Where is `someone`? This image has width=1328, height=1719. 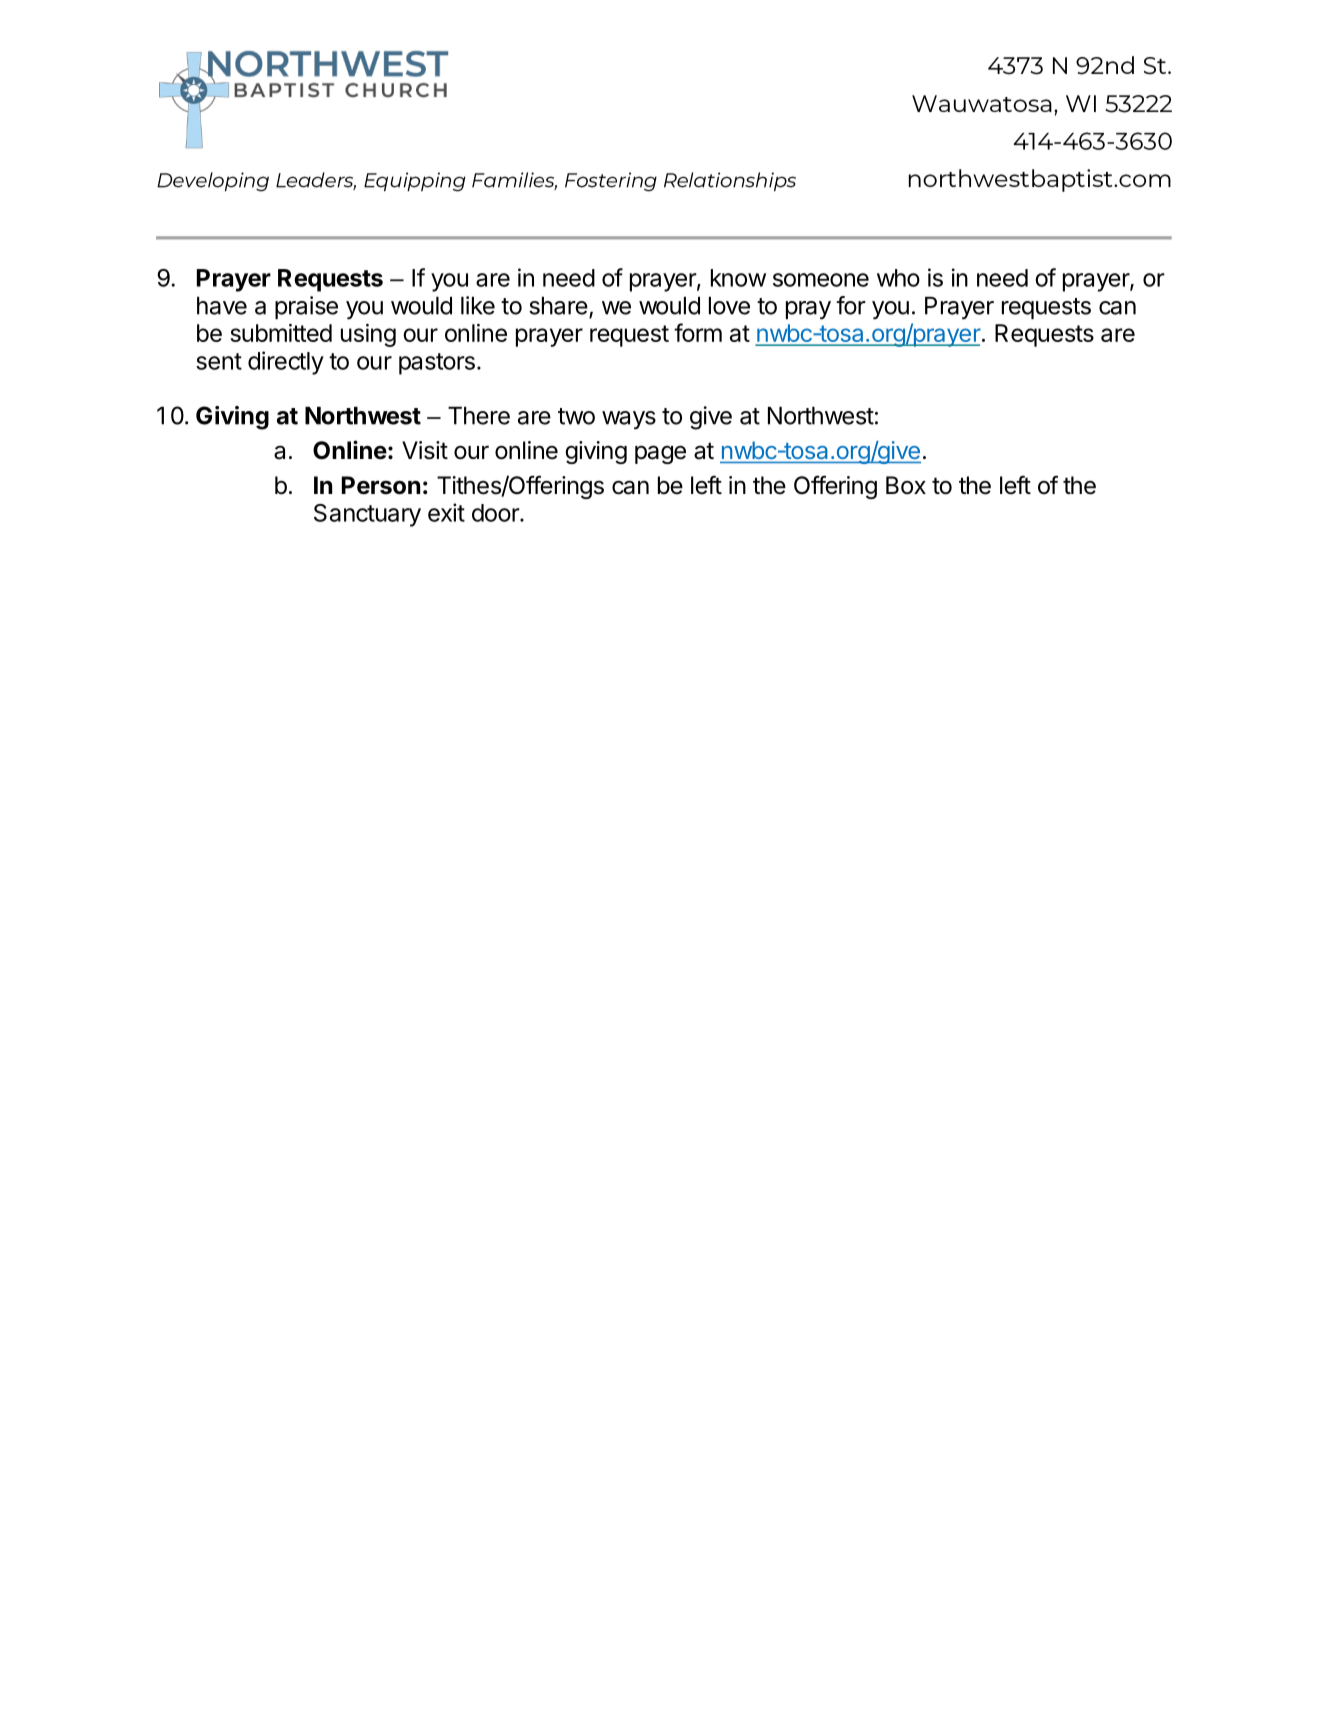 someone is located at coordinates (821, 280).
